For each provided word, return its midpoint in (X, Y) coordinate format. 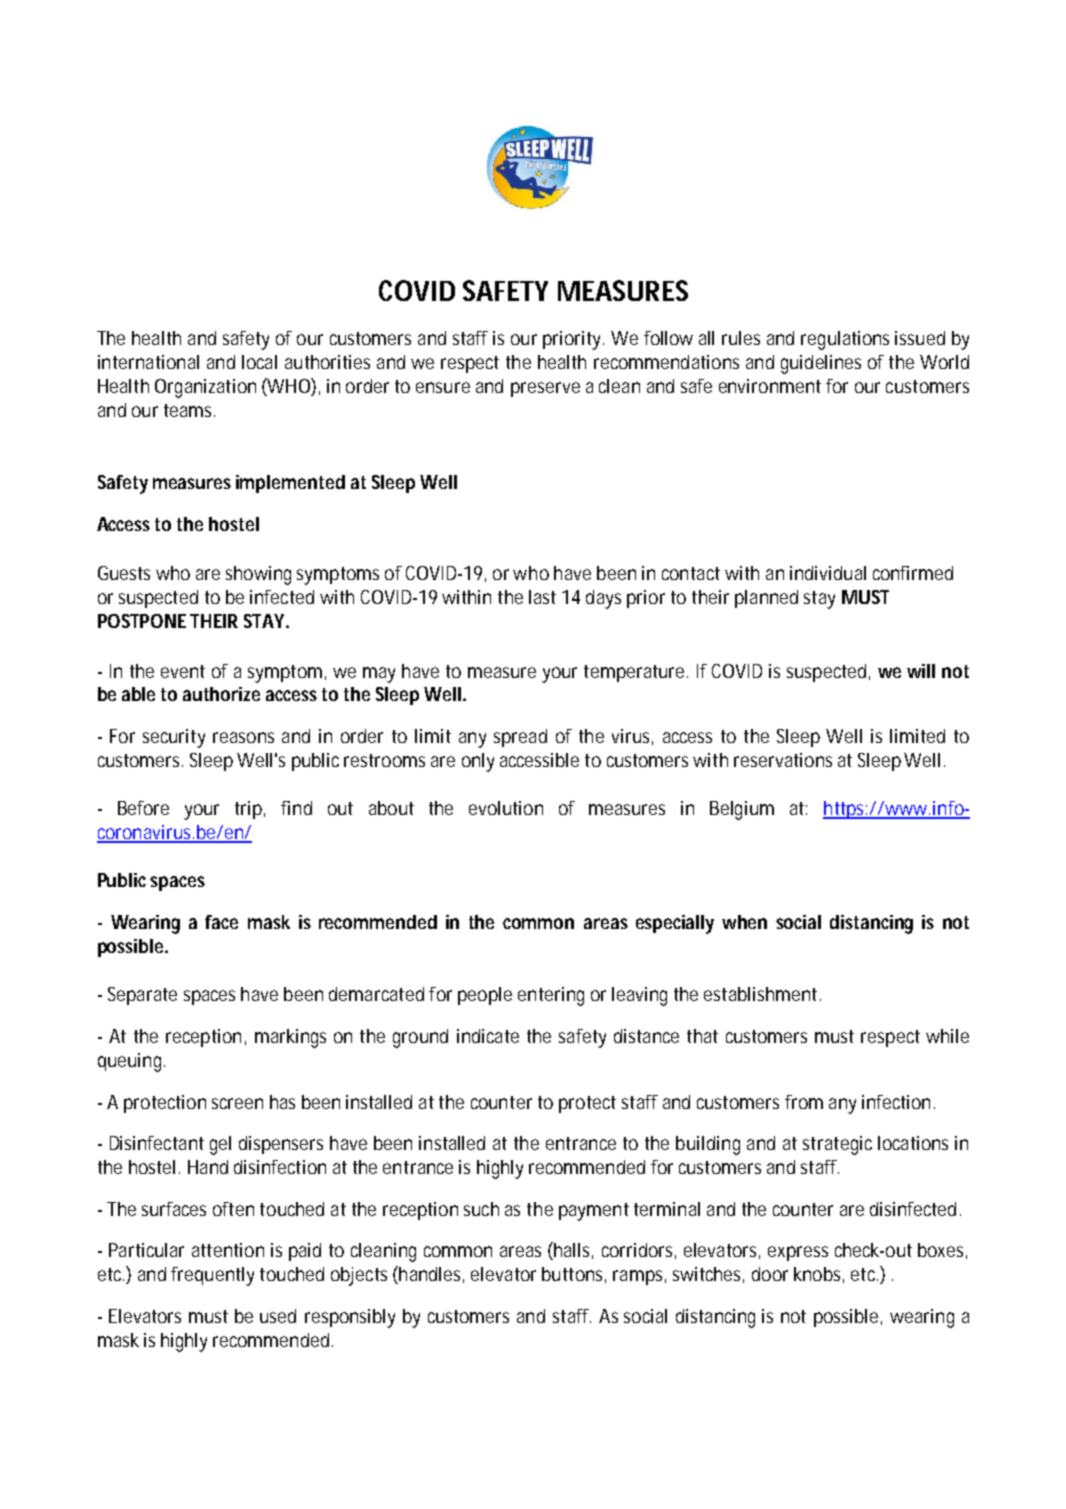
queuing (131, 1062)
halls (573, 1251)
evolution (506, 808)
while (947, 1036)
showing (258, 575)
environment (770, 386)
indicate (488, 1036)
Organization (205, 388)
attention (228, 1250)
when (744, 922)
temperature (636, 673)
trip (250, 810)
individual (828, 573)
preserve (545, 389)
